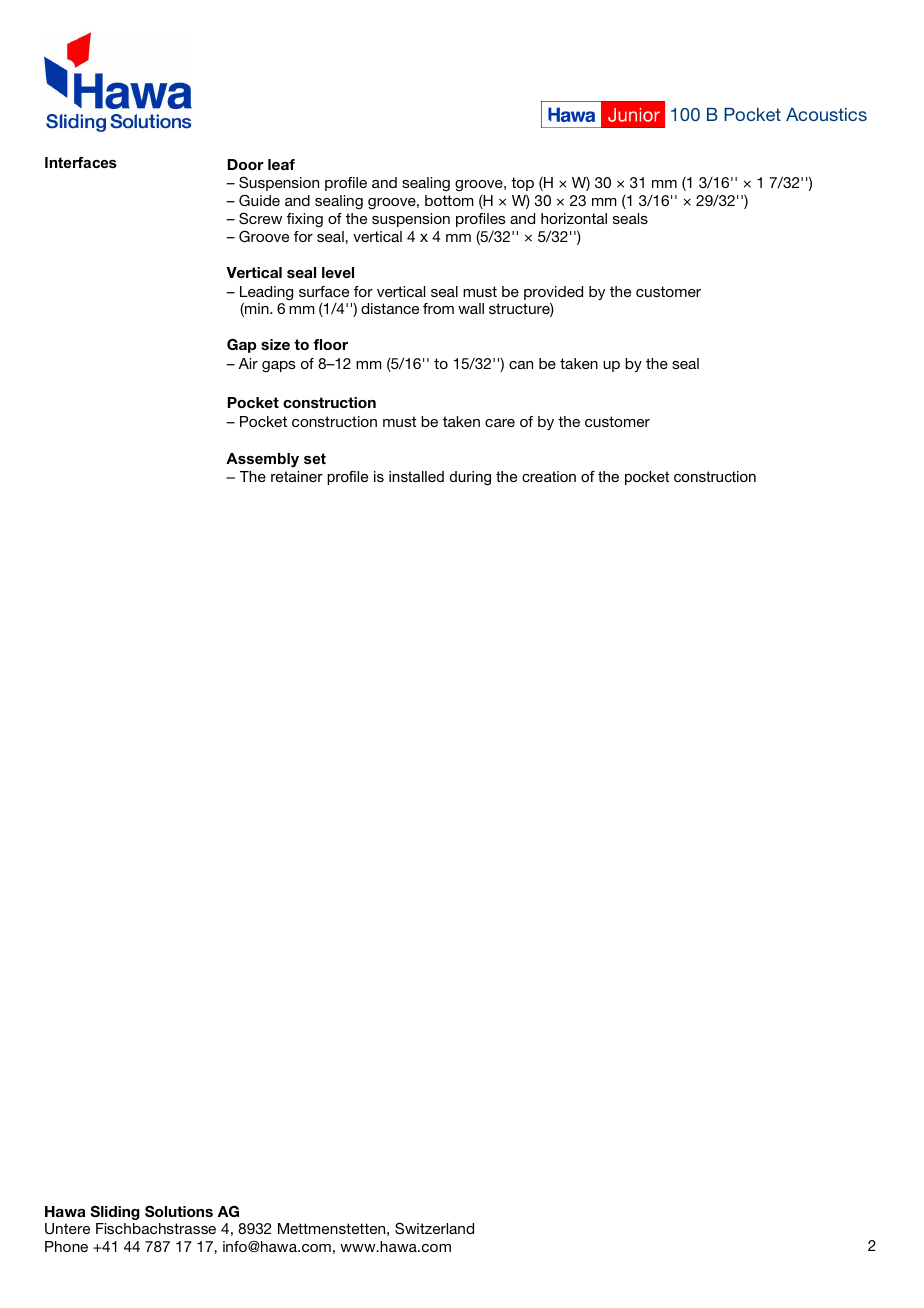 The height and width of the page is (1308, 924). What do you see at coordinates (305, 220) in the page?
I see `fixing` at bounding box center [305, 220].
